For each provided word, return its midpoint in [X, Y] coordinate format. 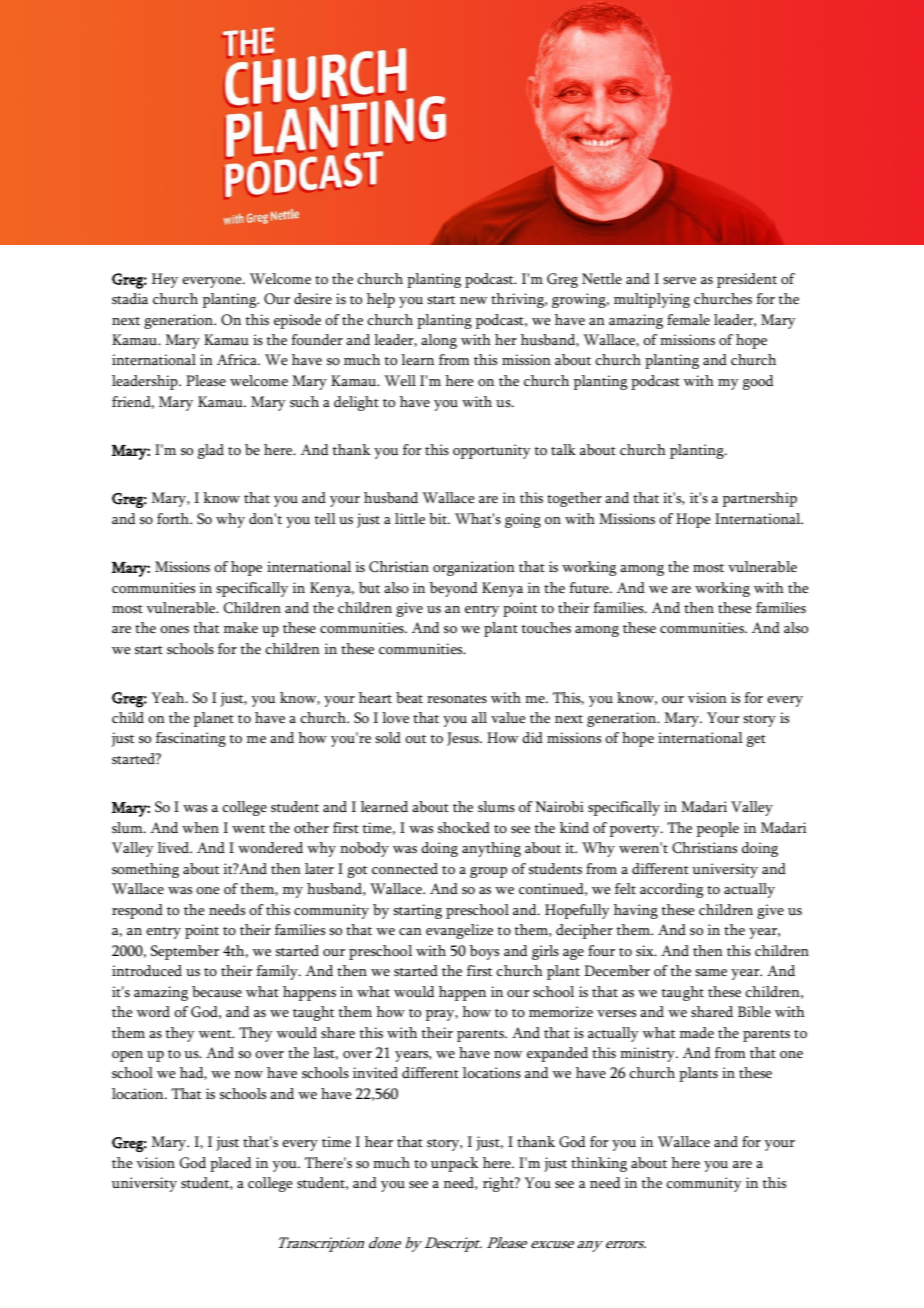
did [532, 738]
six [646, 951]
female [688, 319]
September [185, 952]
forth [174, 519]
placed [231, 1164]
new [474, 300]
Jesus [464, 739]
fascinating [191, 739]
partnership [760, 499]
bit [439, 519]
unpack [455, 1164]
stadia [130, 299]
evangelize [459, 931]
